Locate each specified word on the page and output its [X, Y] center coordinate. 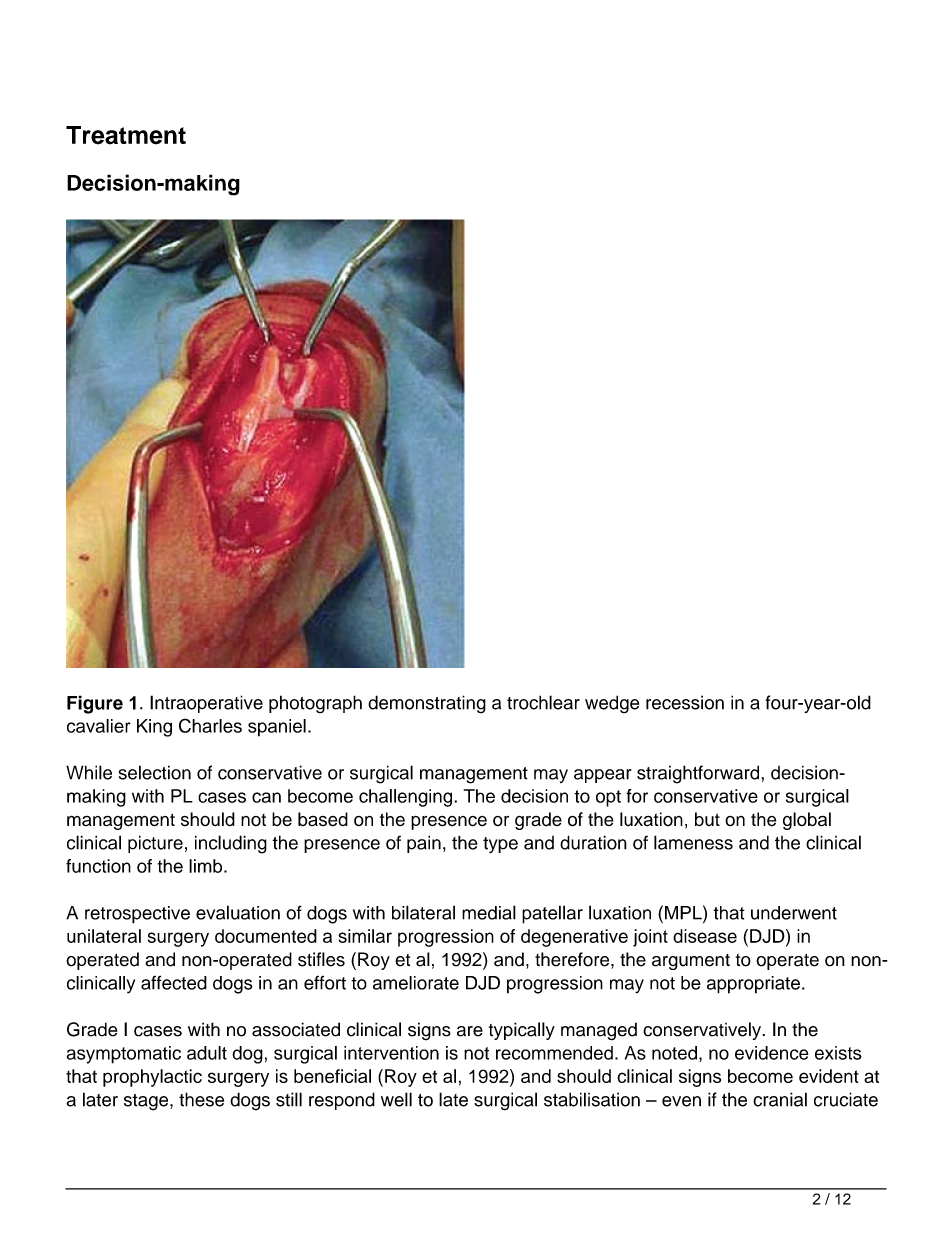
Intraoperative [206, 704]
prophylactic [152, 1078]
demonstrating [427, 704]
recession [685, 702]
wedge [612, 704]
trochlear [543, 702]
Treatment [126, 135]
